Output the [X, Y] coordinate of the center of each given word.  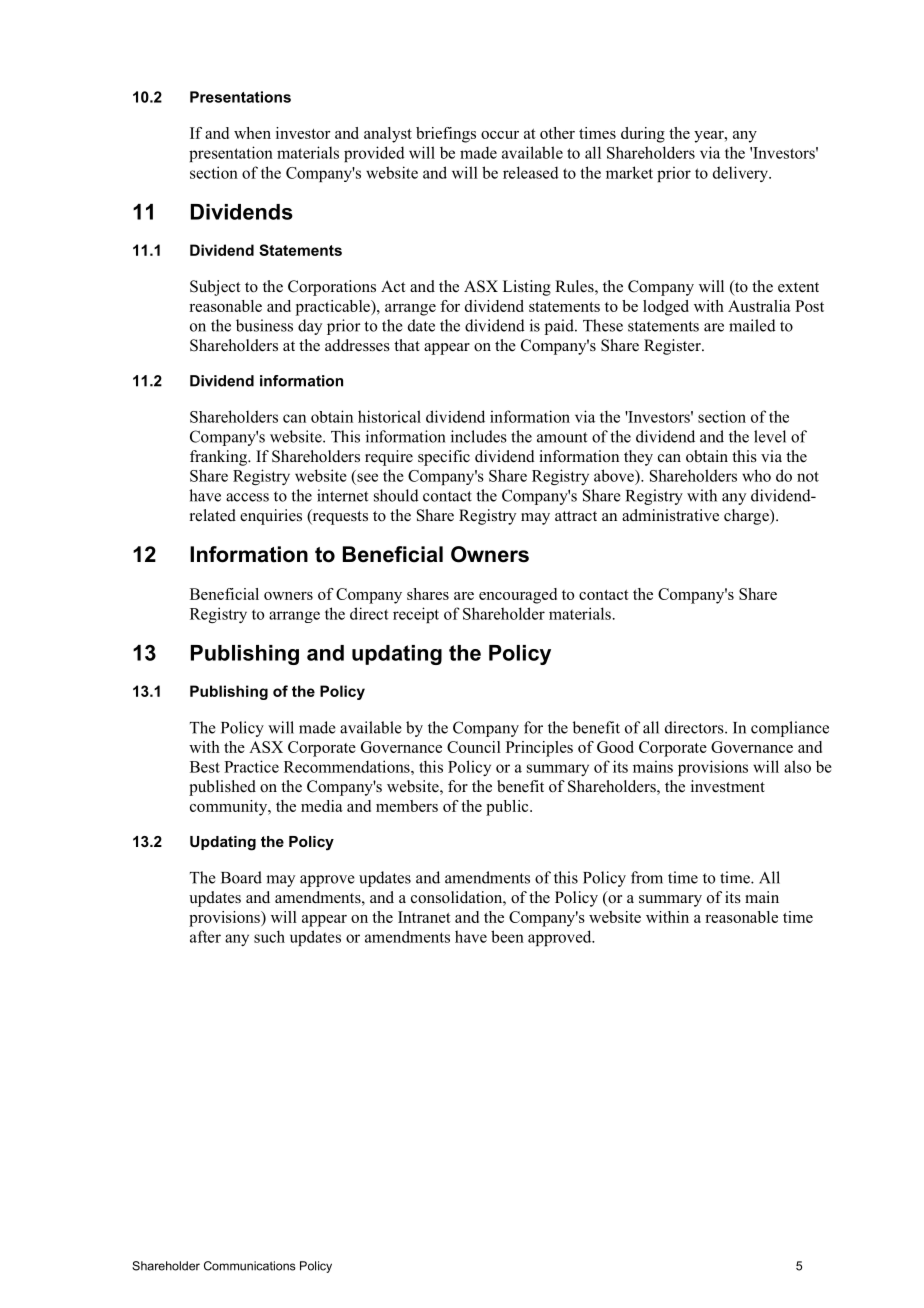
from [647, 877]
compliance [790, 729]
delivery [741, 174]
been [507, 936]
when [252, 133]
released [531, 172]
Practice [251, 766]
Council [474, 747]
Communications [250, 1266]
